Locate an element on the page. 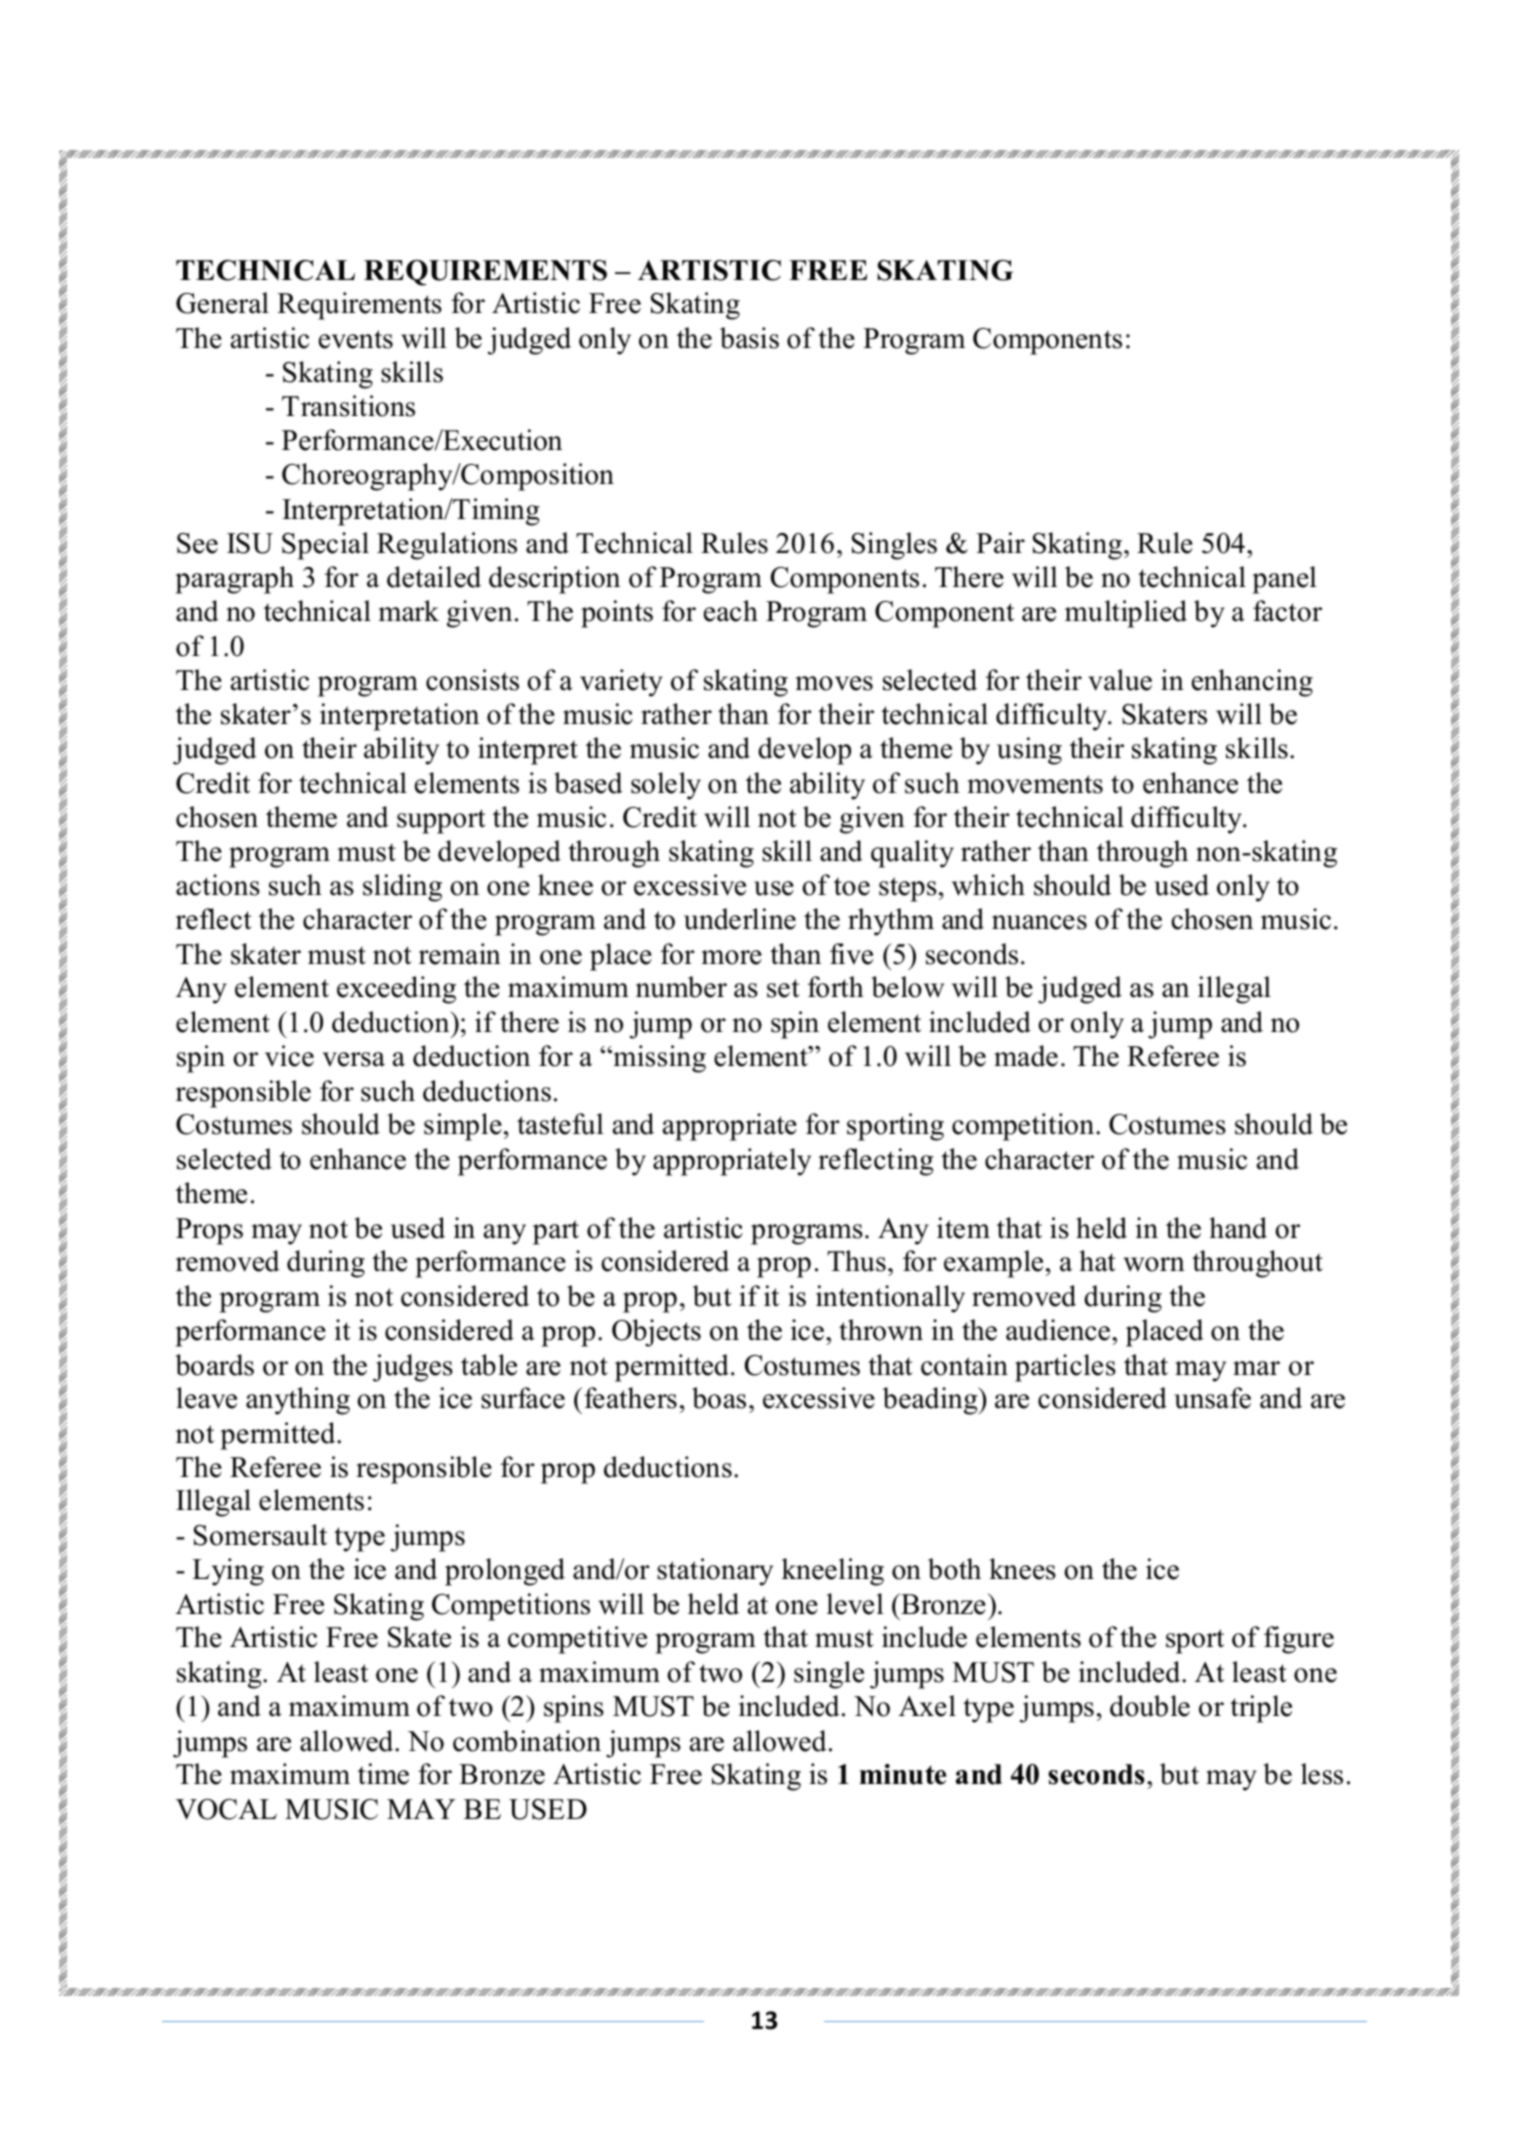  Thus is located at coordinates (856, 1261).
